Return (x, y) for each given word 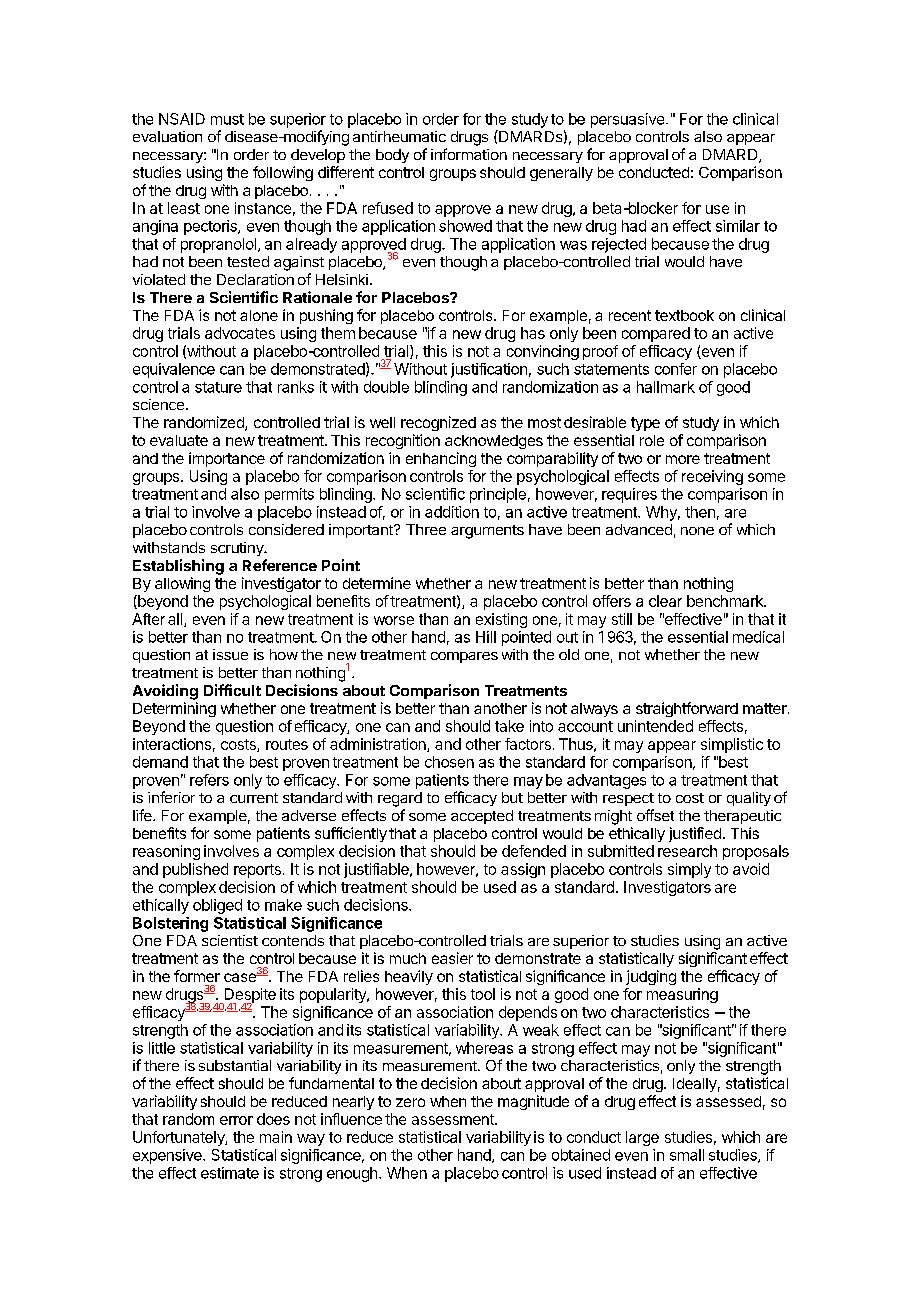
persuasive (627, 120)
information (469, 154)
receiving (712, 477)
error (236, 1120)
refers (209, 780)
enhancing (441, 459)
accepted (482, 817)
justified (695, 834)
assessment (454, 1119)
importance (227, 459)
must (227, 119)
